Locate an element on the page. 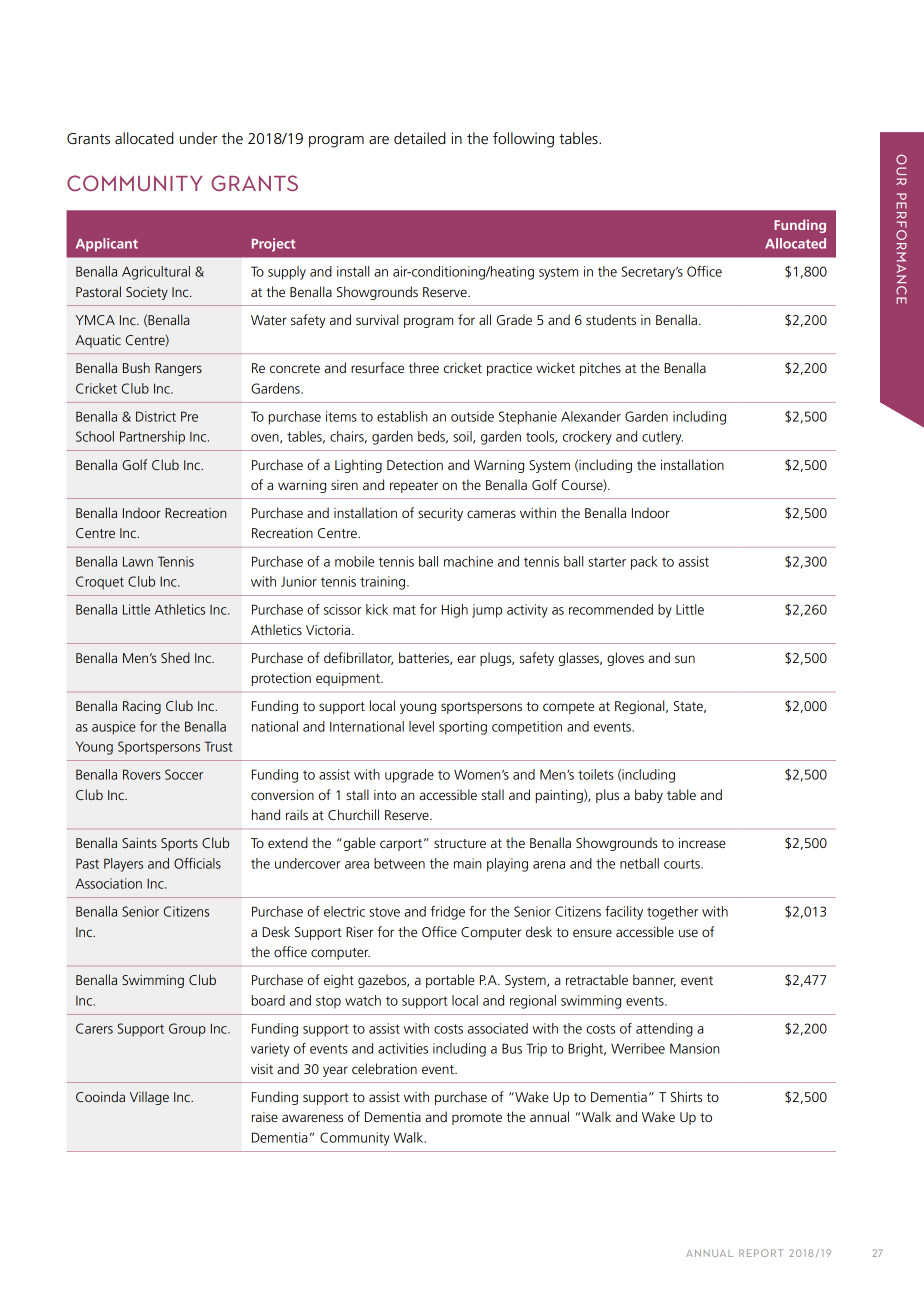  Partnership is located at coordinates (152, 438).
